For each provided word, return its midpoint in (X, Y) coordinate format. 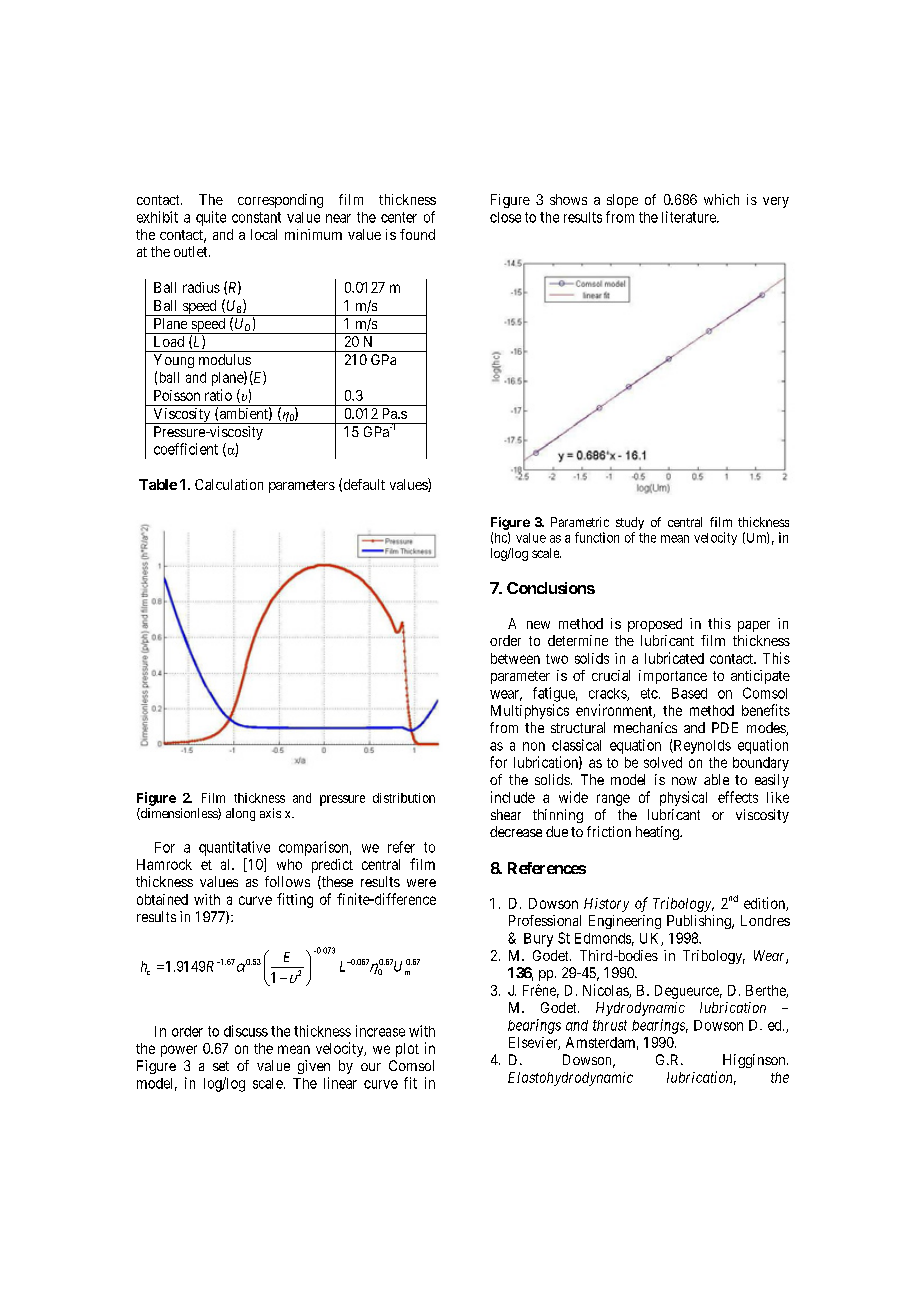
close (505, 217)
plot (407, 1050)
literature (690, 217)
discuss (246, 1031)
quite (211, 218)
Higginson (755, 1061)
